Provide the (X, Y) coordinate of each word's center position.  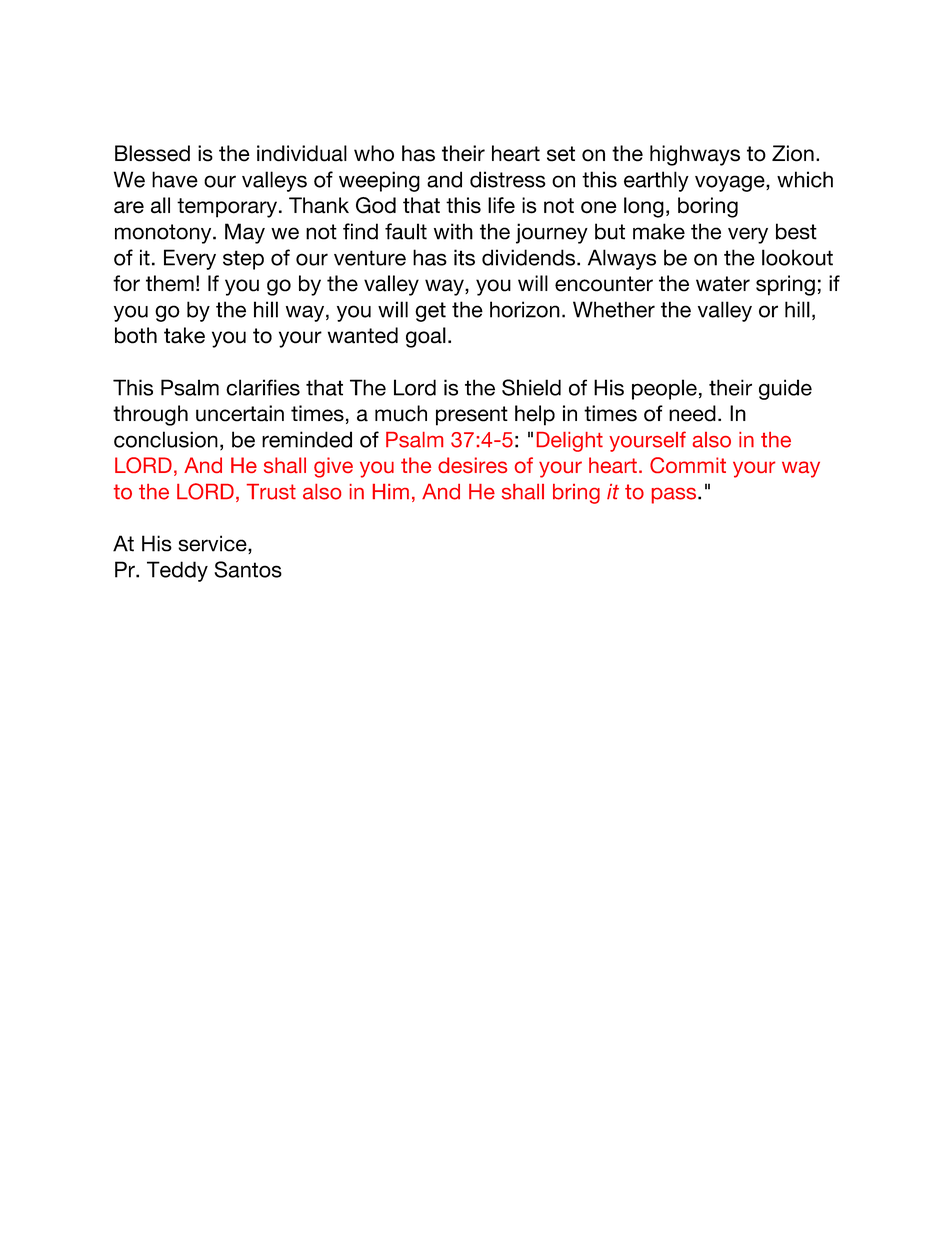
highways (695, 155)
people (664, 389)
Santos (248, 569)
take (184, 335)
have (175, 179)
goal (426, 337)
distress (508, 179)
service (213, 544)
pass (675, 496)
